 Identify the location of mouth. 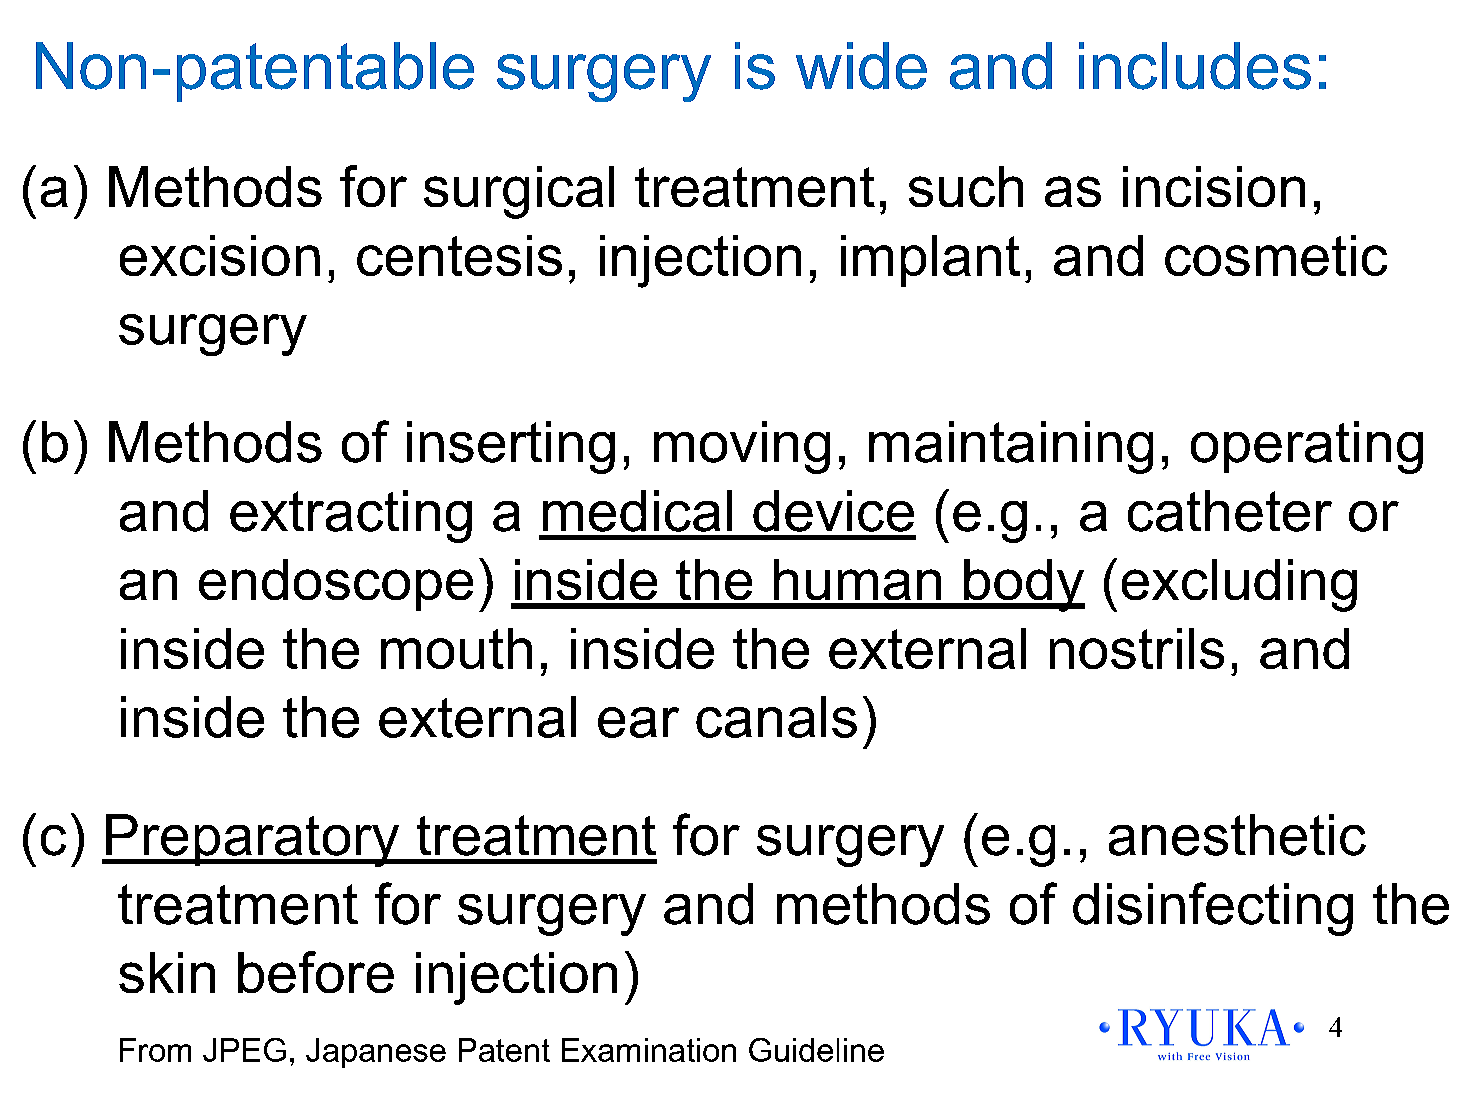
(456, 648).
